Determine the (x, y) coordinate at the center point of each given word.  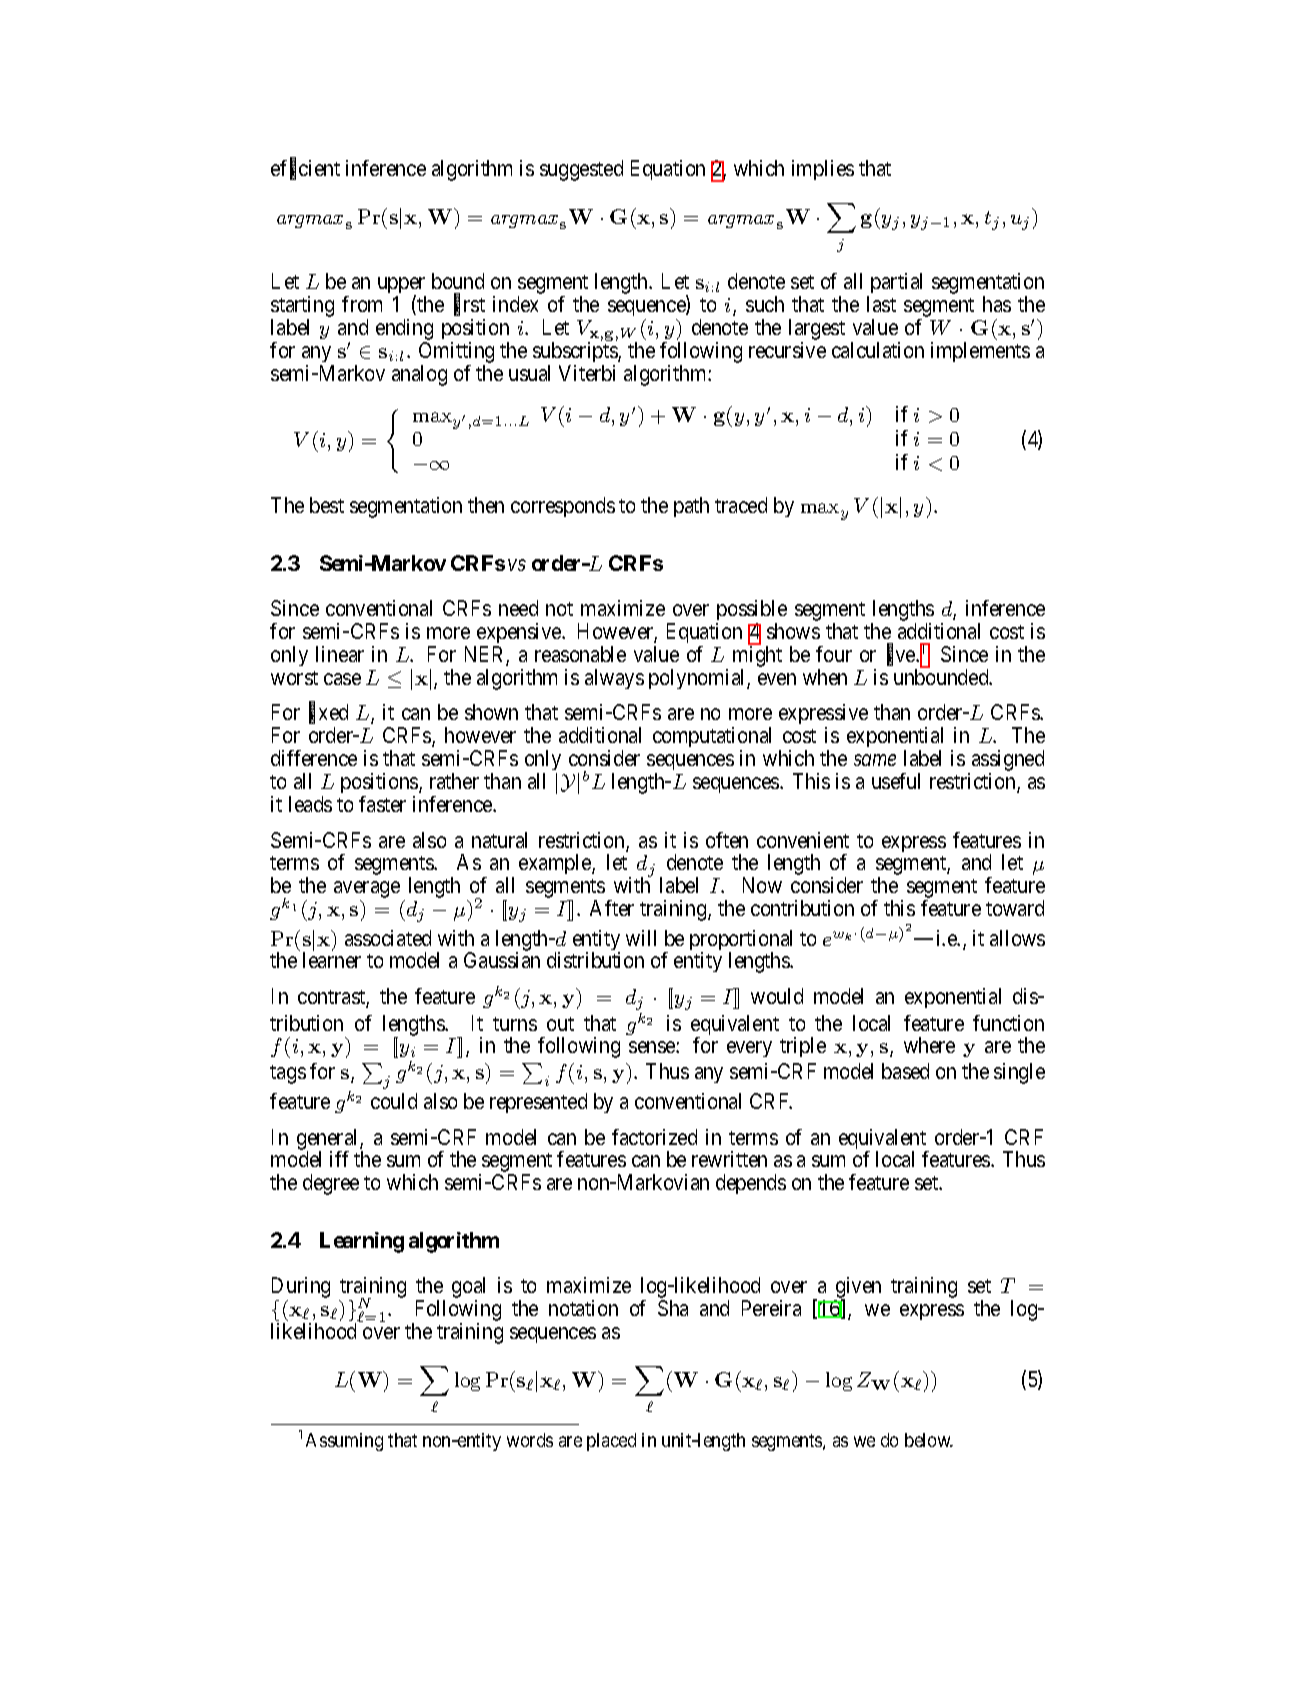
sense (653, 1047)
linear (340, 654)
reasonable (580, 654)
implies (823, 170)
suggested (581, 170)
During (301, 1289)
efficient (305, 169)
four (834, 654)
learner (332, 960)
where (929, 1045)
